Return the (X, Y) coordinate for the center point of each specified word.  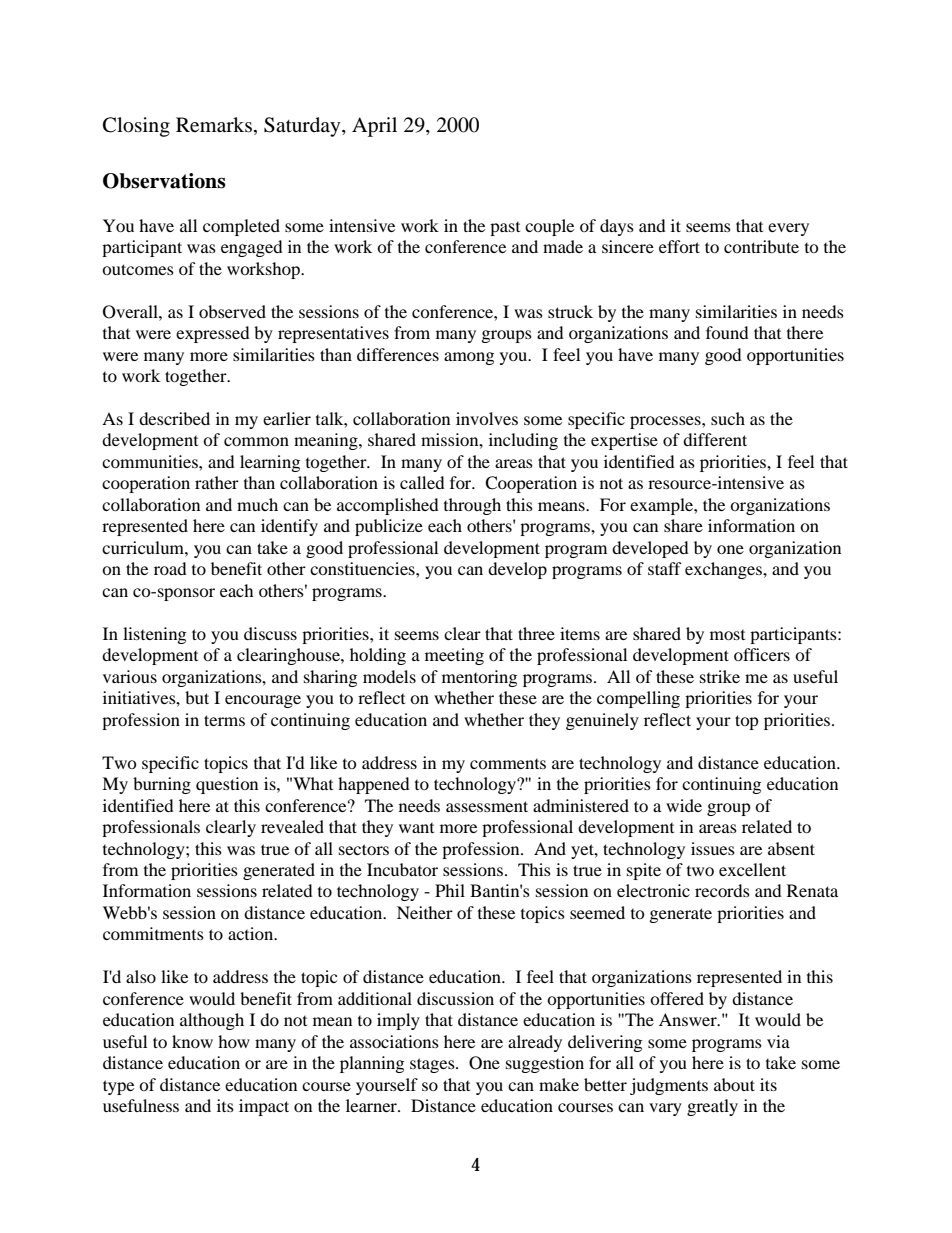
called (422, 482)
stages (433, 1065)
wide (684, 805)
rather (217, 482)
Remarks (215, 126)
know (192, 1041)
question (227, 785)
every (788, 229)
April (374, 127)
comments (508, 764)
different (715, 439)
